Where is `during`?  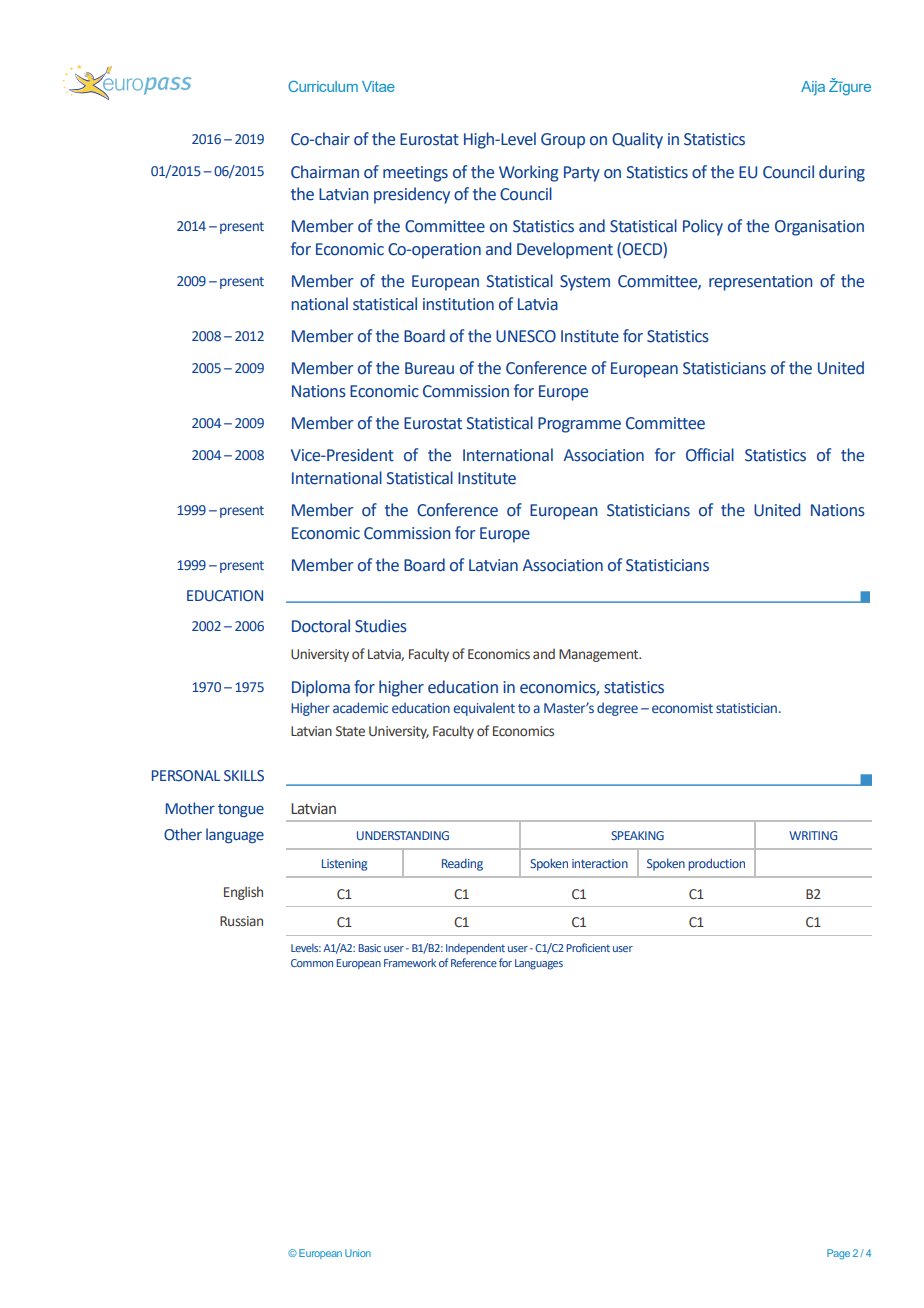
during is located at coordinates (842, 173).
